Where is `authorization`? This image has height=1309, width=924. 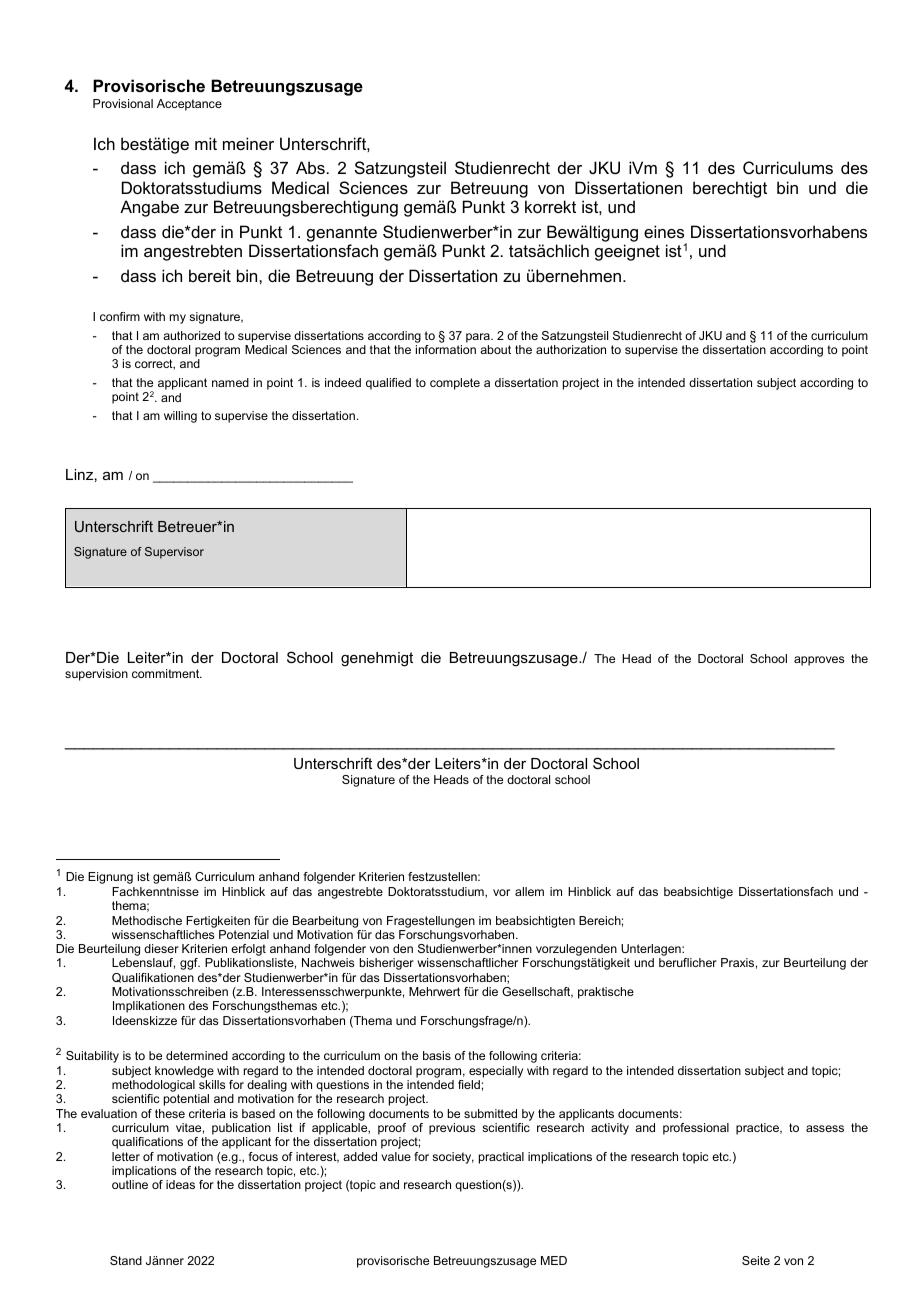 authorization is located at coordinates (571, 349).
